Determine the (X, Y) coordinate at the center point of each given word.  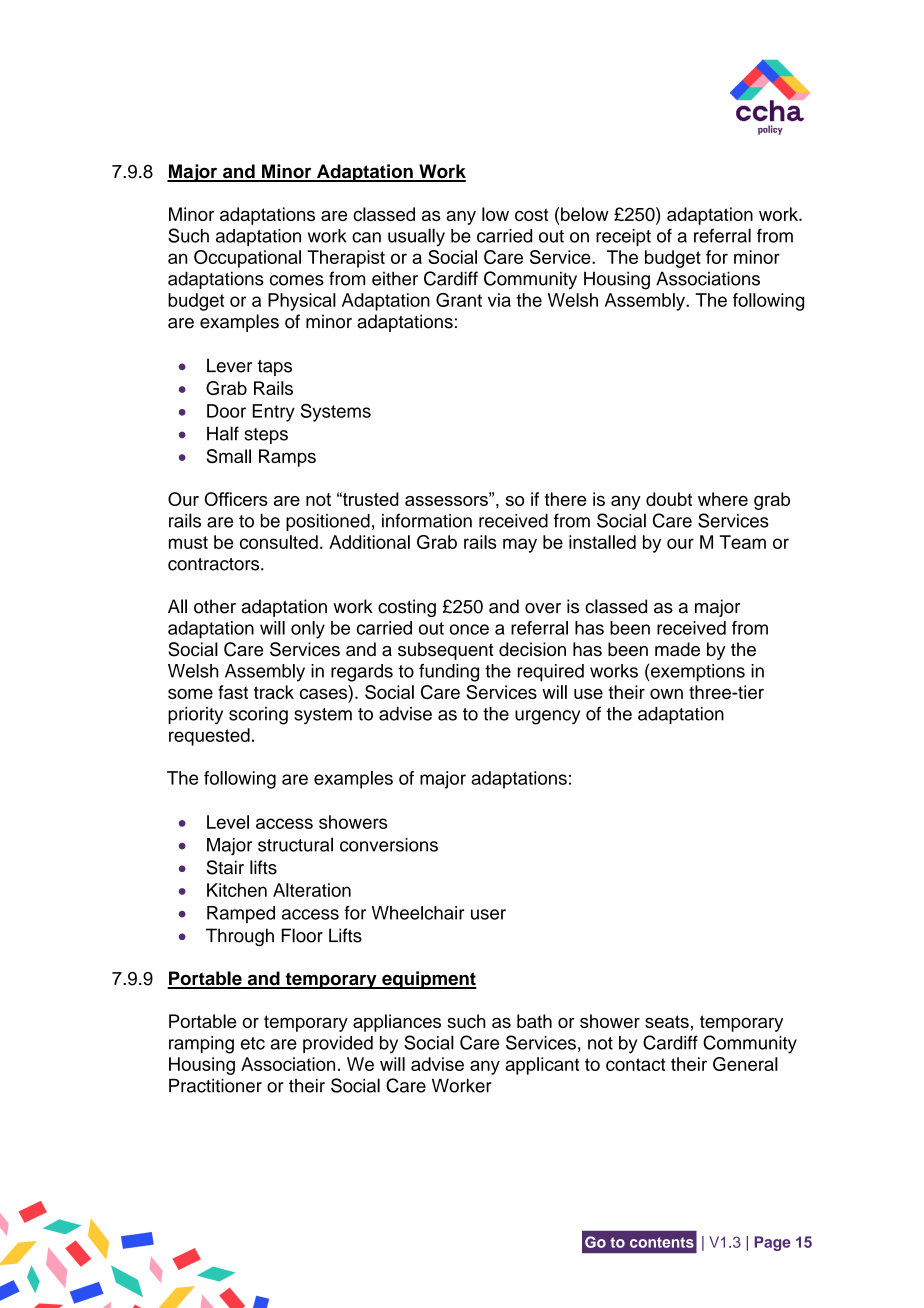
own (666, 693)
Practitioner (215, 1086)
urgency (547, 717)
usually (416, 237)
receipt (623, 237)
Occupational (247, 259)
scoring (258, 716)
